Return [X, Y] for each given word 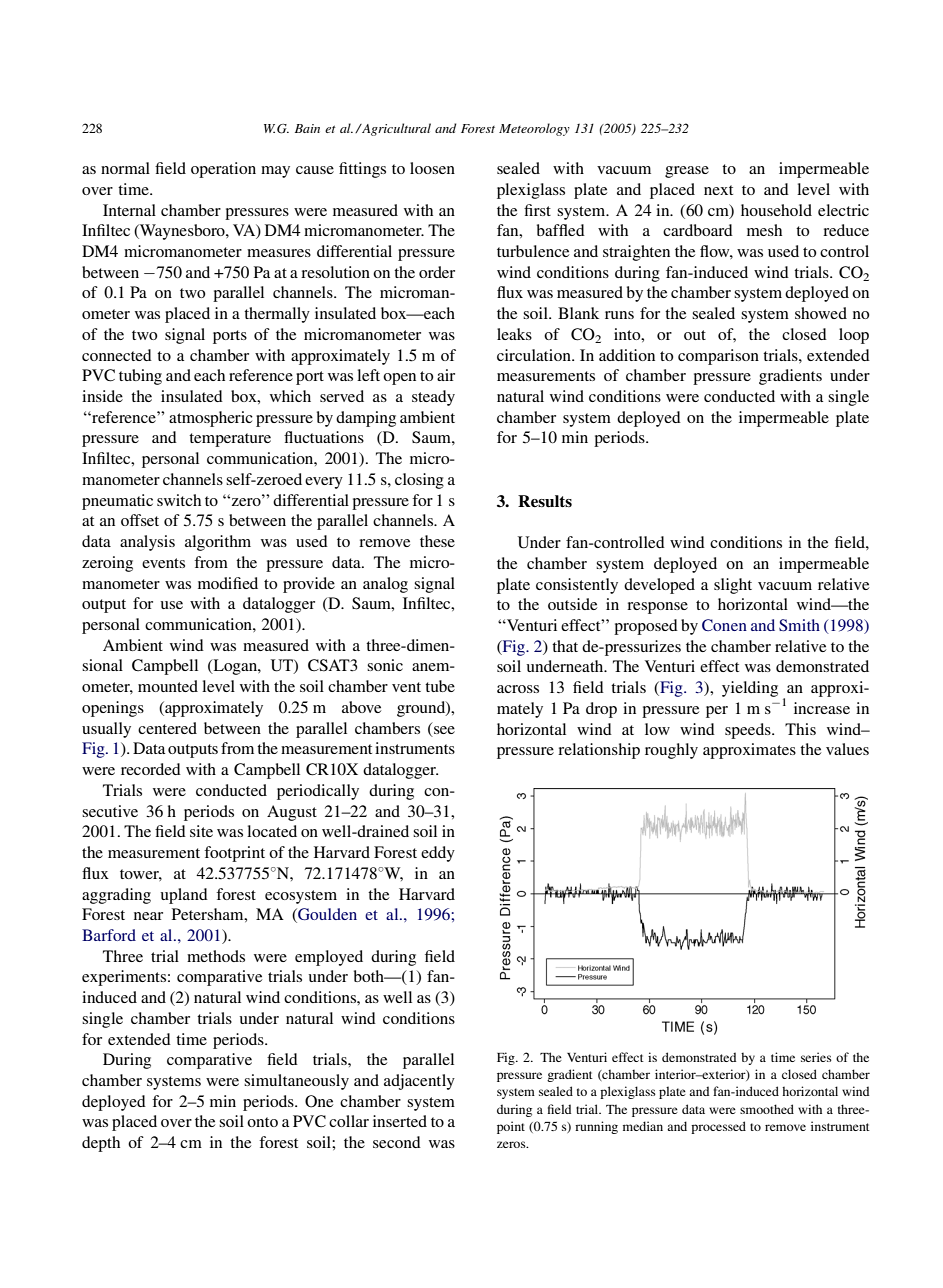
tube [440, 686]
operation [223, 170]
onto [262, 1122]
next [718, 190]
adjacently [419, 1082]
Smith [799, 625]
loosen [432, 168]
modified [228, 583]
